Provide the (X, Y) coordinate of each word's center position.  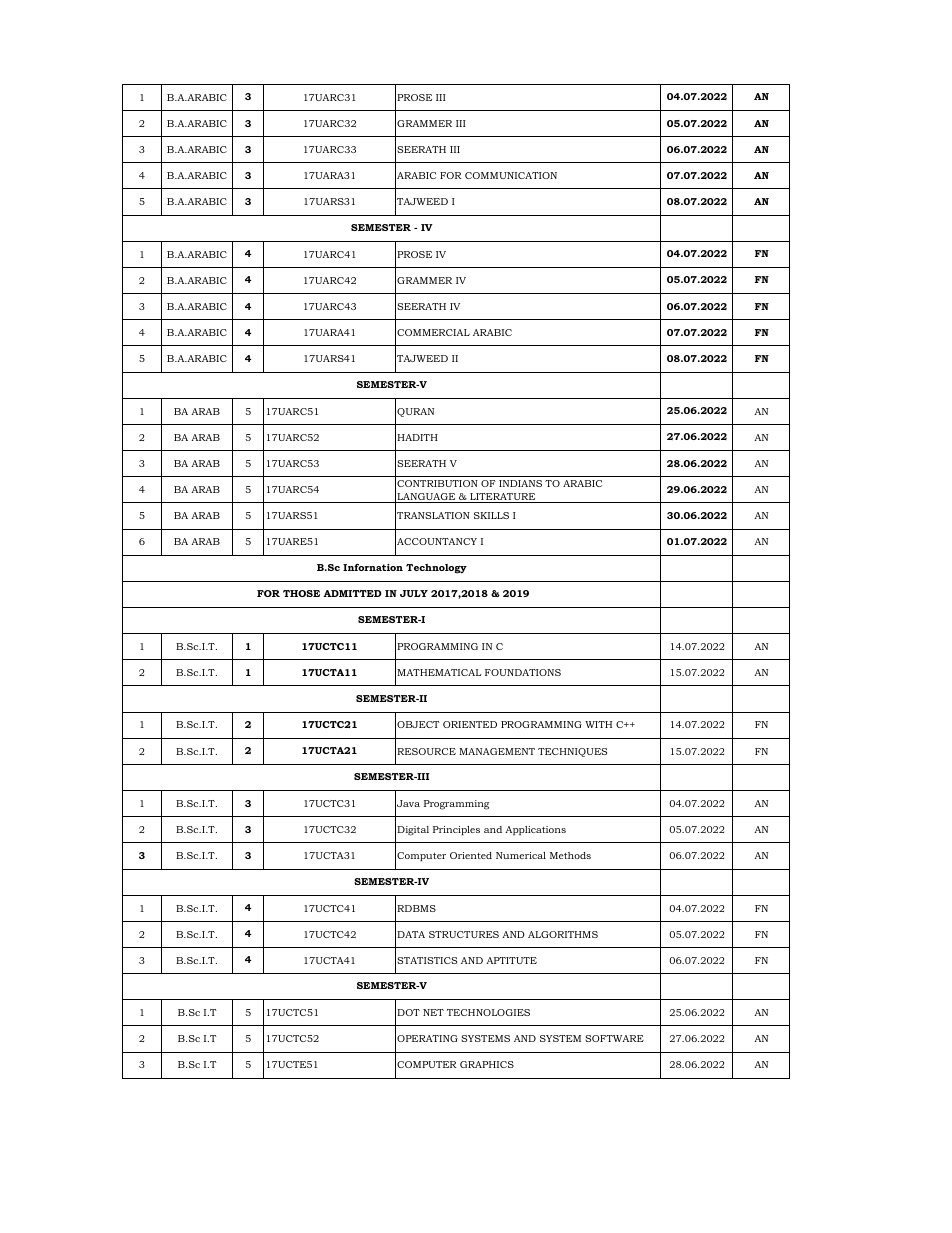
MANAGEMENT (497, 751)
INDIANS (520, 483)
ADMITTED (352, 593)
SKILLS (491, 515)
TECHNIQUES (572, 752)
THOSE (301, 593)
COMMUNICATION (511, 175)
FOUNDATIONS (523, 672)
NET (433, 1012)
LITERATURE (503, 498)
